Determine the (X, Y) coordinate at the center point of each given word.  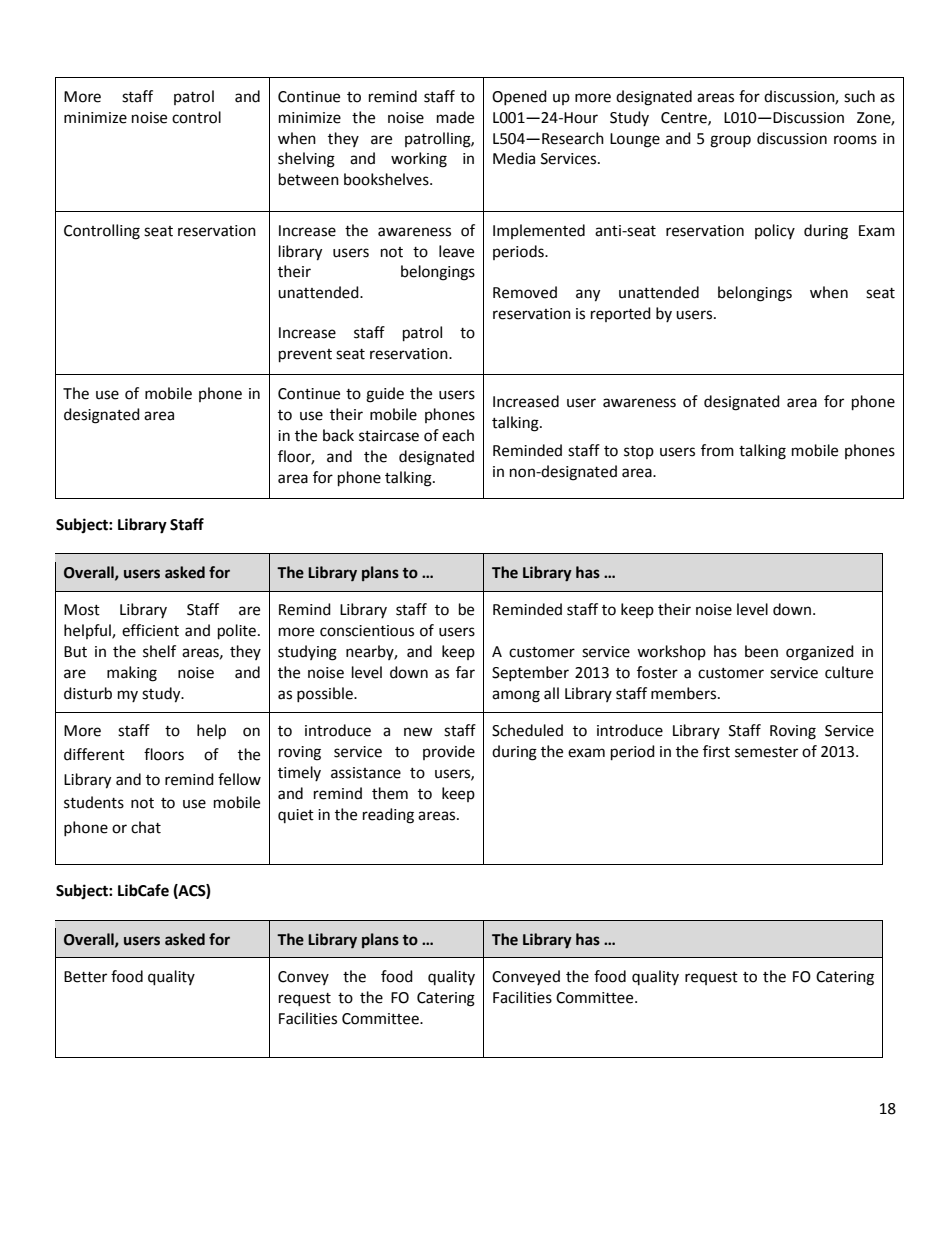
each (458, 435)
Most (82, 610)
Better (85, 977)
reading (388, 816)
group (730, 141)
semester (766, 752)
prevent (305, 356)
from (717, 450)
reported (621, 314)
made (455, 117)
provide (449, 752)
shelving (306, 160)
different (94, 754)
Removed (525, 292)
